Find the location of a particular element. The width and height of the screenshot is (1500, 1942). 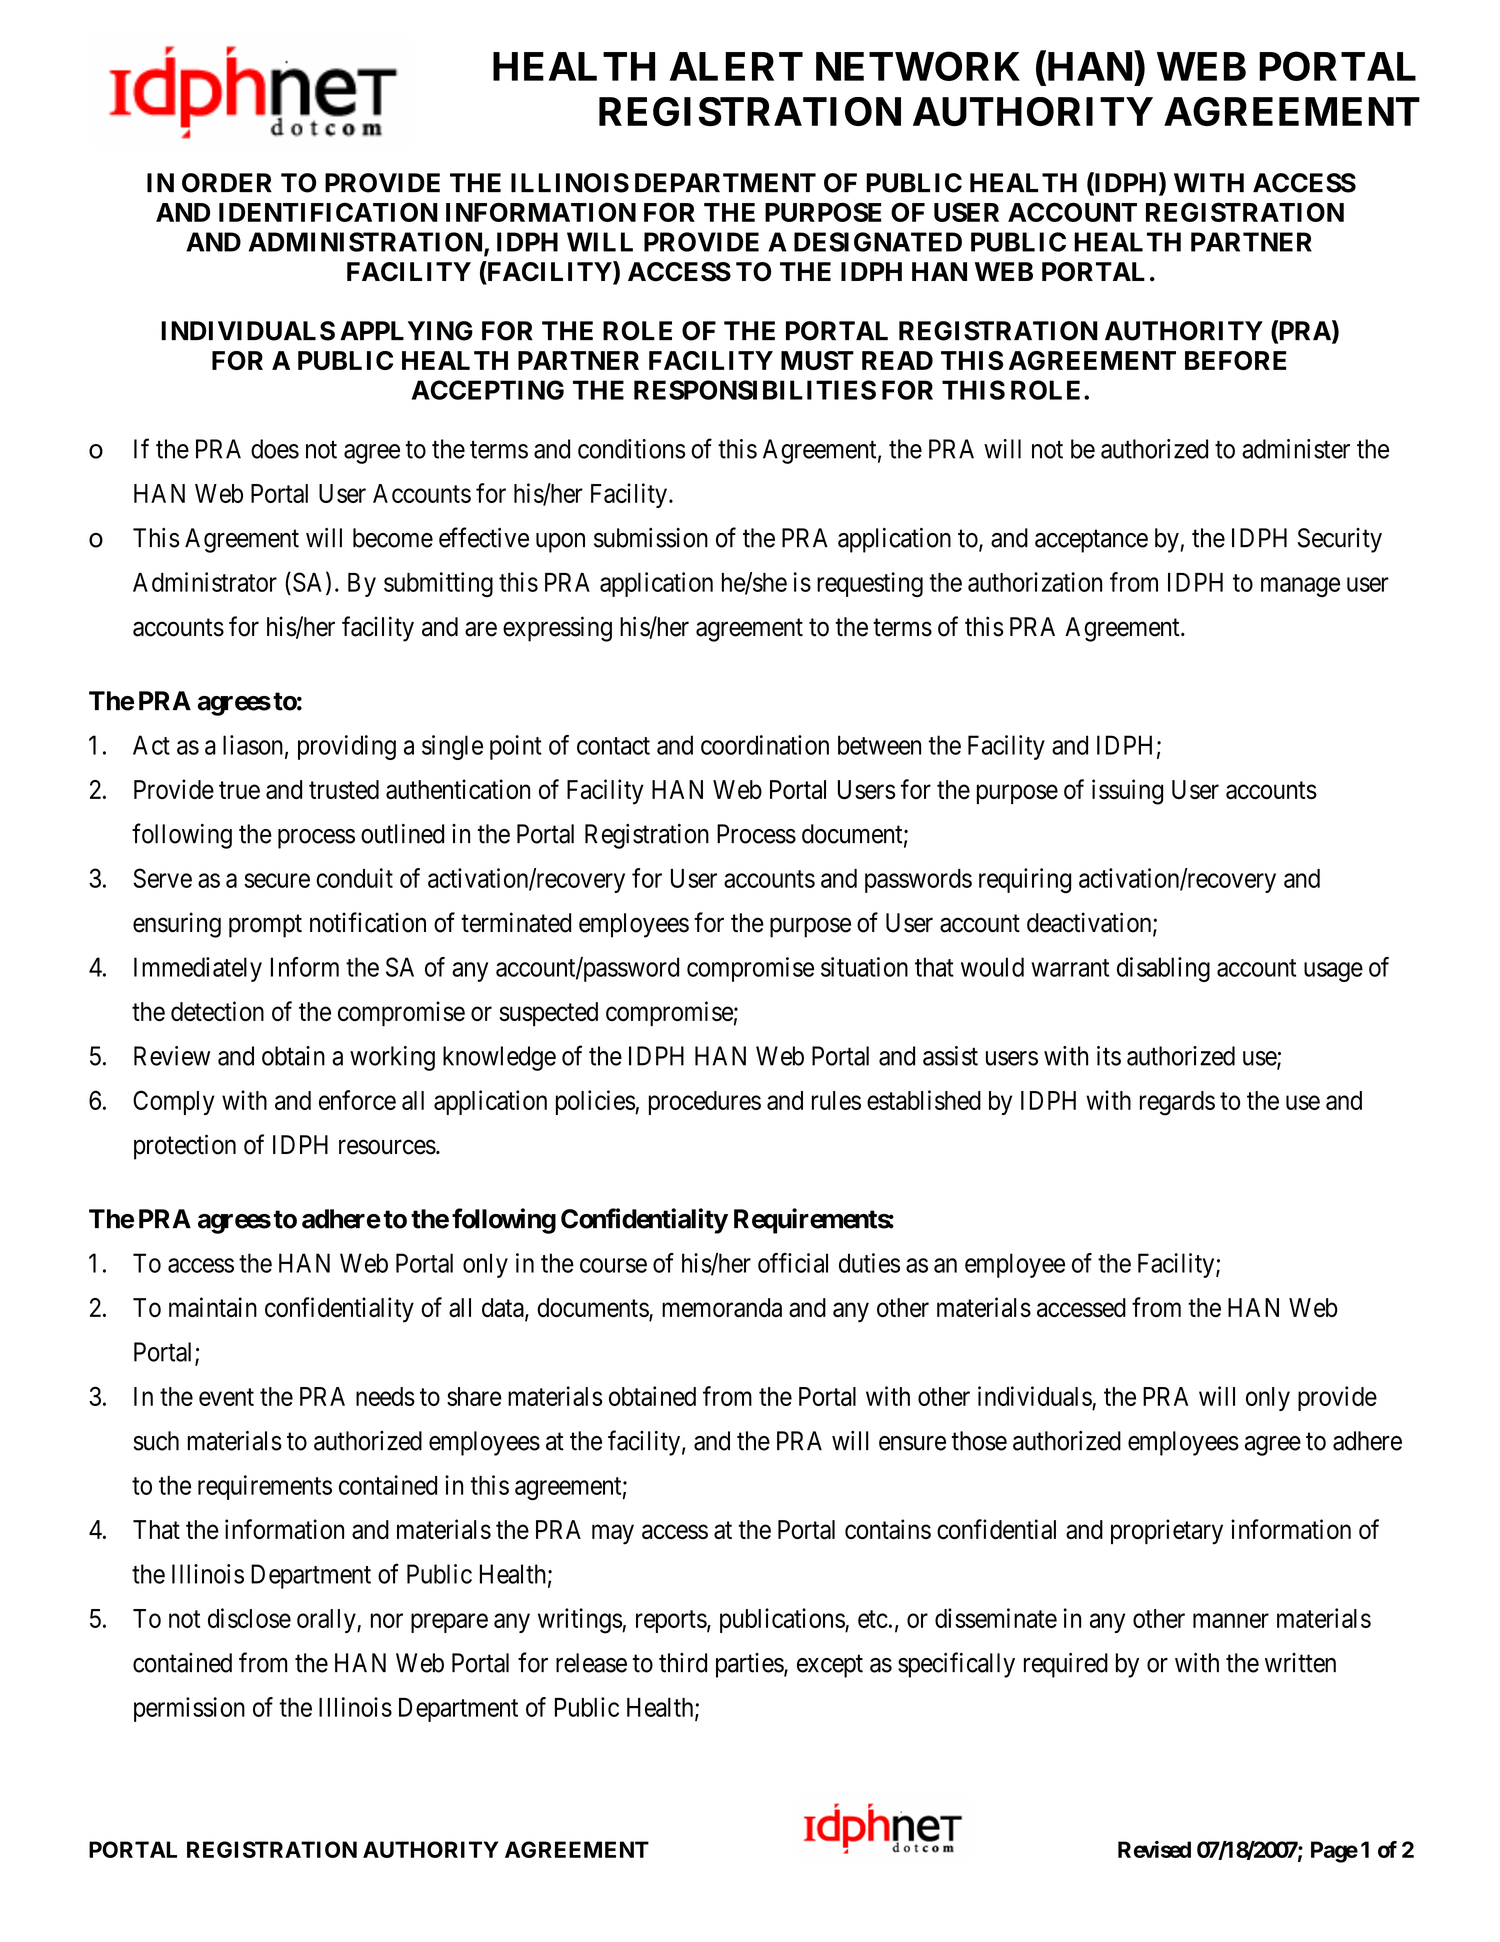

official is located at coordinates (793, 1263).
